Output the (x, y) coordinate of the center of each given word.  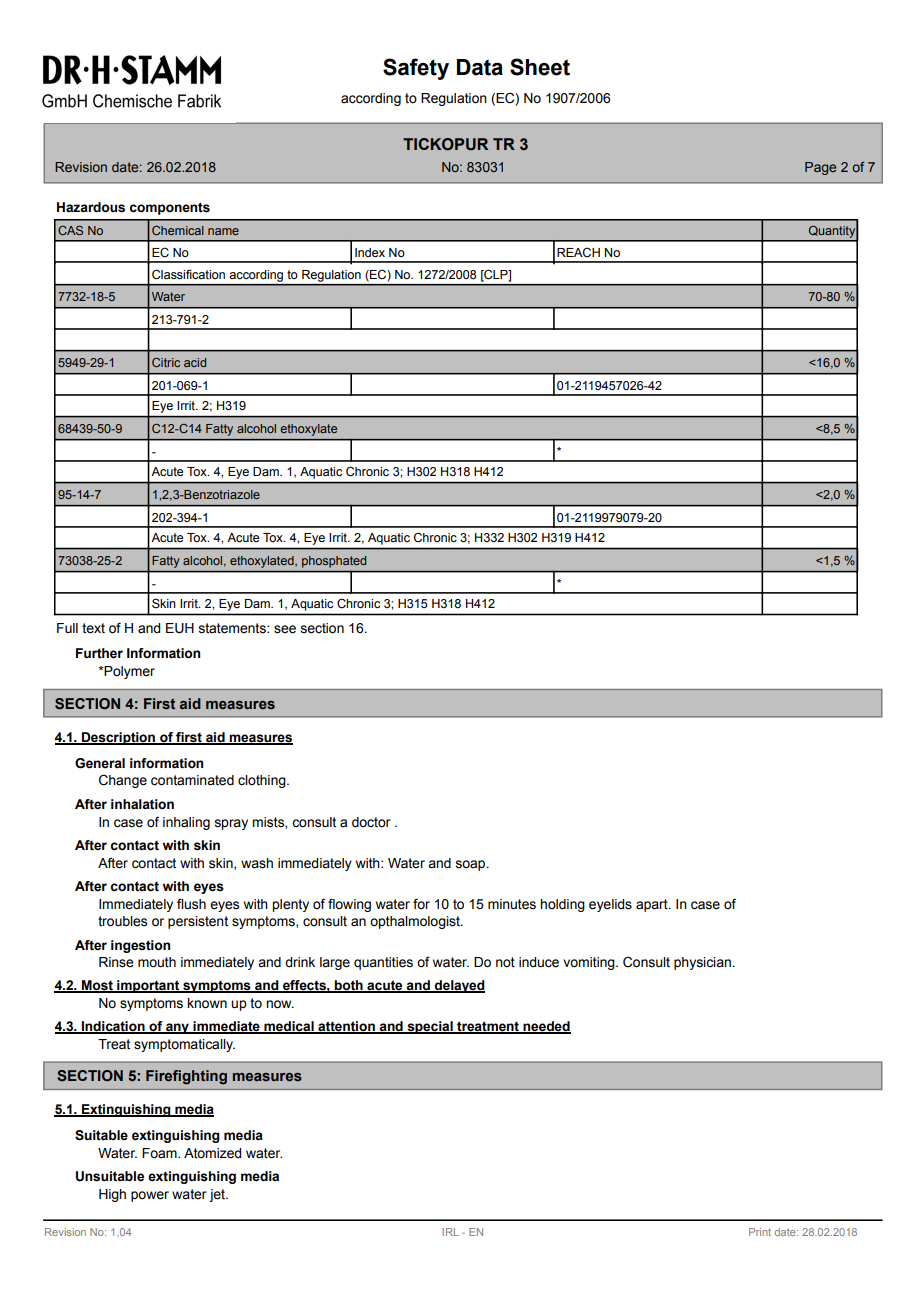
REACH (578, 252)
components (170, 208)
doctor (371, 822)
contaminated (192, 780)
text (93, 628)
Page (820, 168)
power (150, 1196)
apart (653, 905)
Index (370, 253)
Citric (166, 362)
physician (702, 963)
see (285, 629)
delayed (459, 986)
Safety (416, 69)
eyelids (610, 905)
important (148, 986)
